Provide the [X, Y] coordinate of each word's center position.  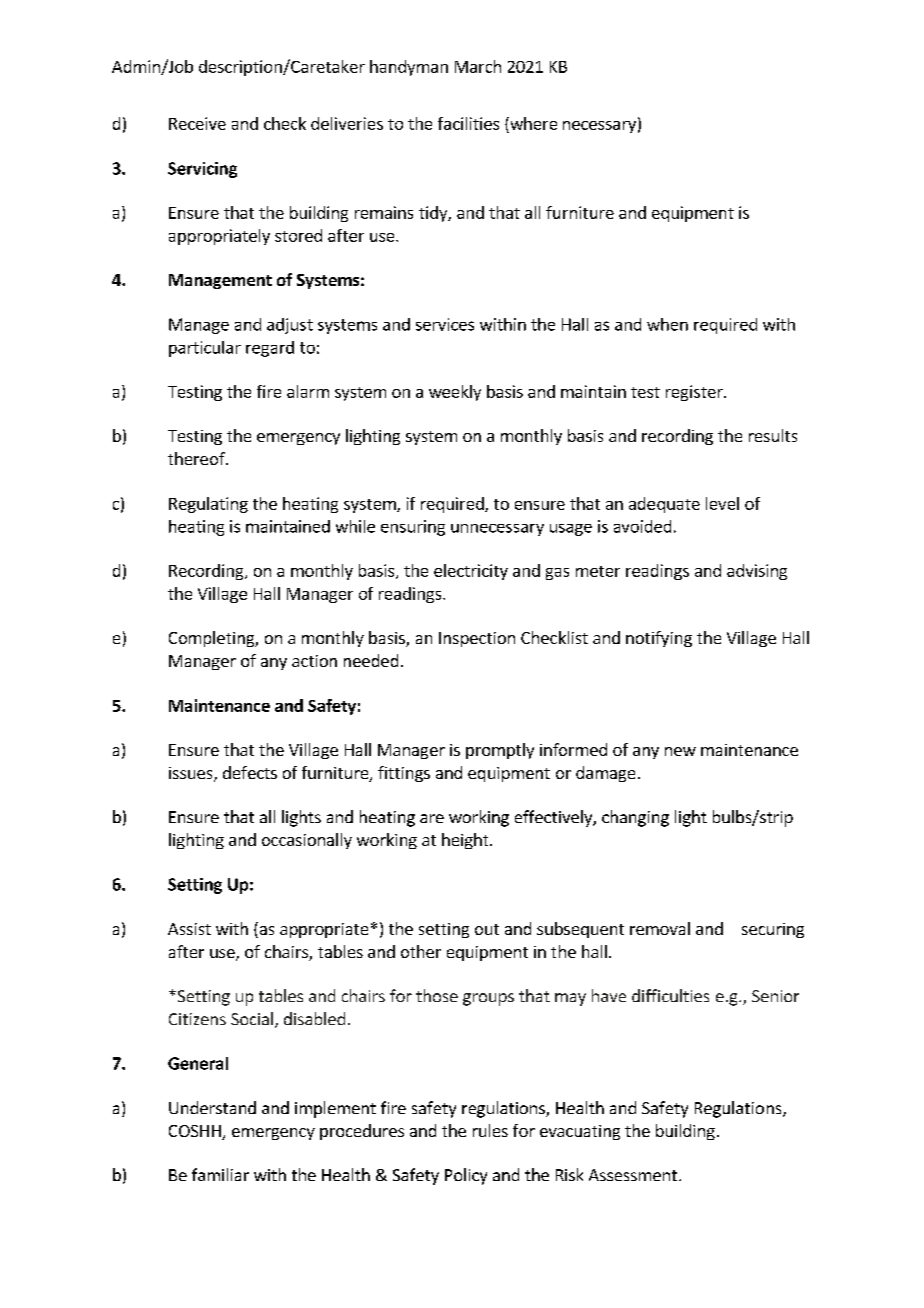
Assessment [633, 1175]
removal [660, 928]
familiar [220, 1174]
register [695, 393]
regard [270, 349]
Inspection [477, 639]
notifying [659, 639]
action [314, 661]
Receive [197, 123]
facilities [468, 123]
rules [490, 1130]
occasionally [307, 841]
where [532, 123]
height [466, 841]
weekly [455, 393]
